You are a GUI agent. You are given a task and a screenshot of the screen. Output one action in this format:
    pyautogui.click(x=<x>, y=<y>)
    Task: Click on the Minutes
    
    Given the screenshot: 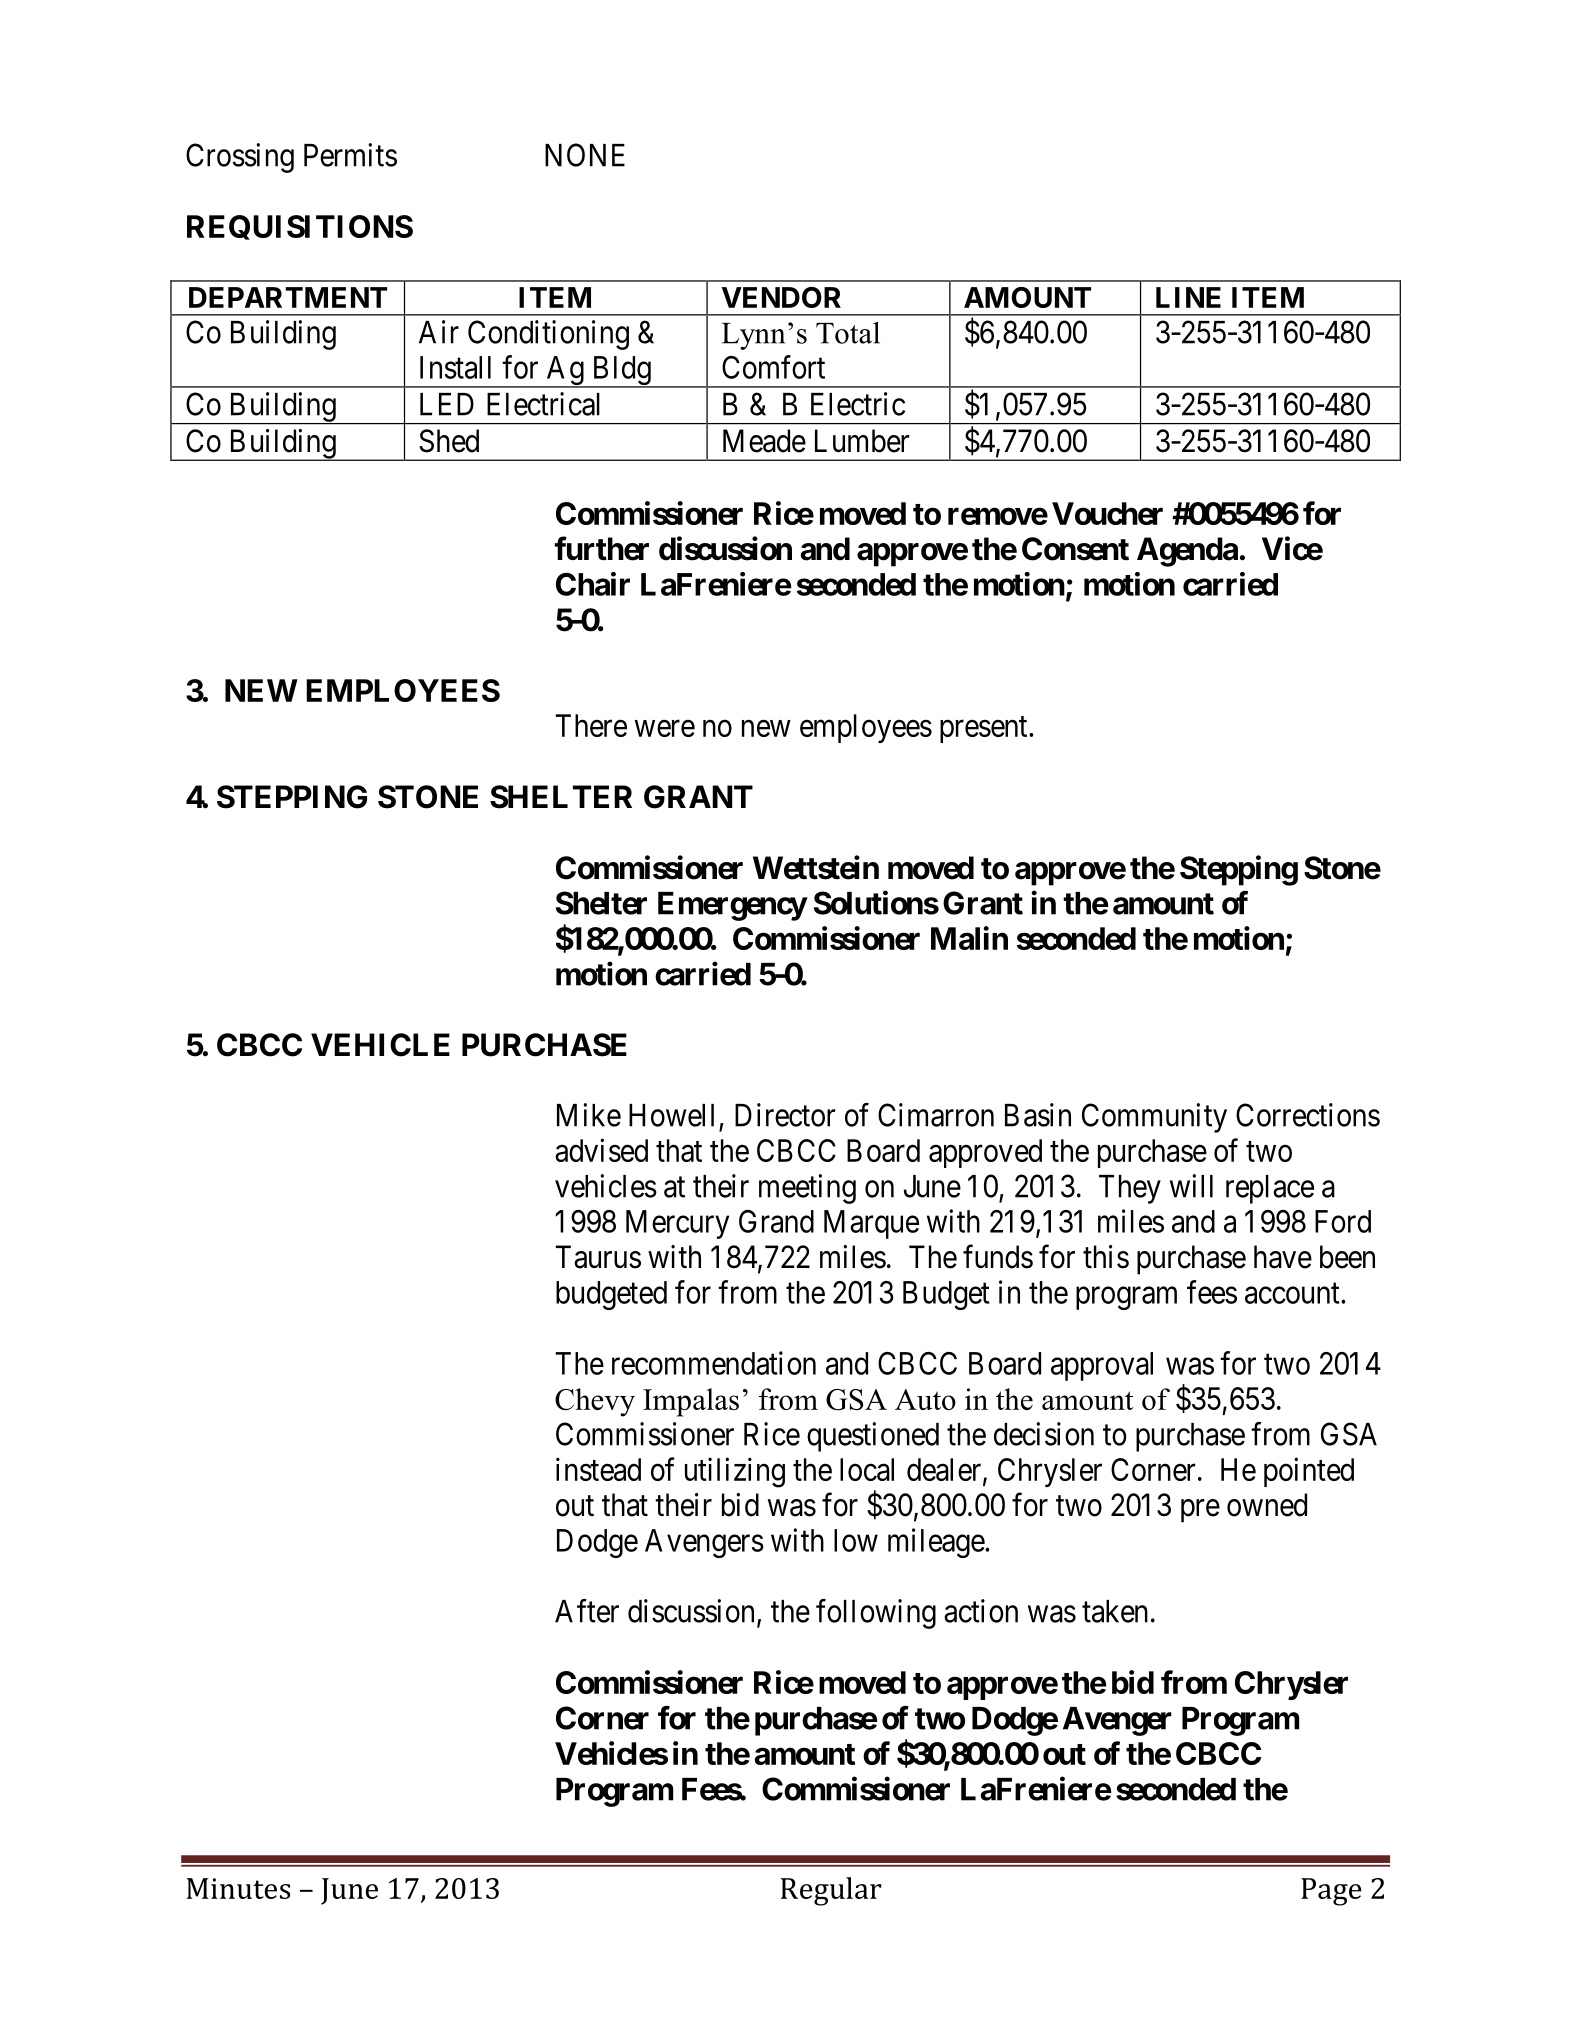 What is the action you would take?
    pyautogui.click(x=238, y=1888)
